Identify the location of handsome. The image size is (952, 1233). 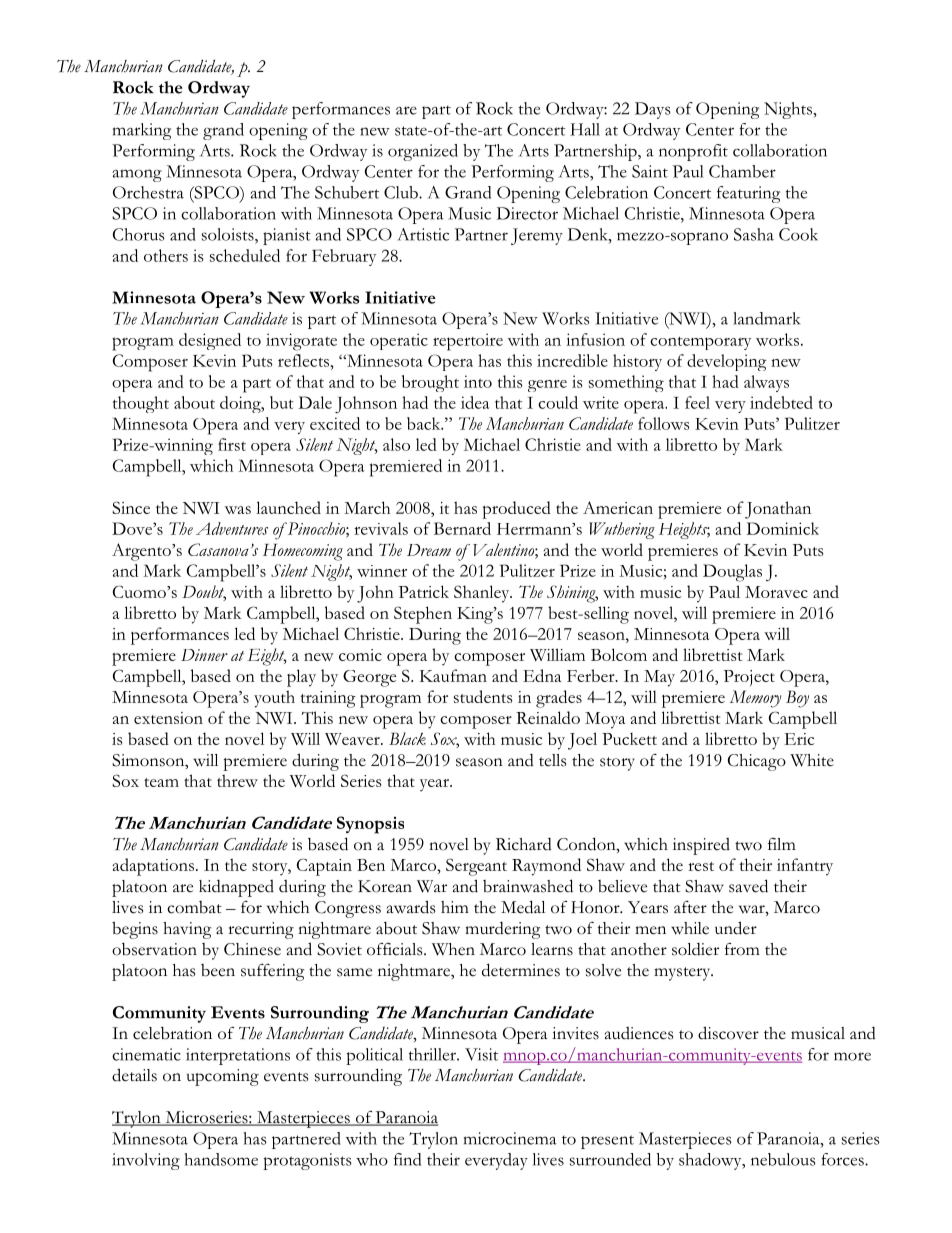
(221, 1159).
